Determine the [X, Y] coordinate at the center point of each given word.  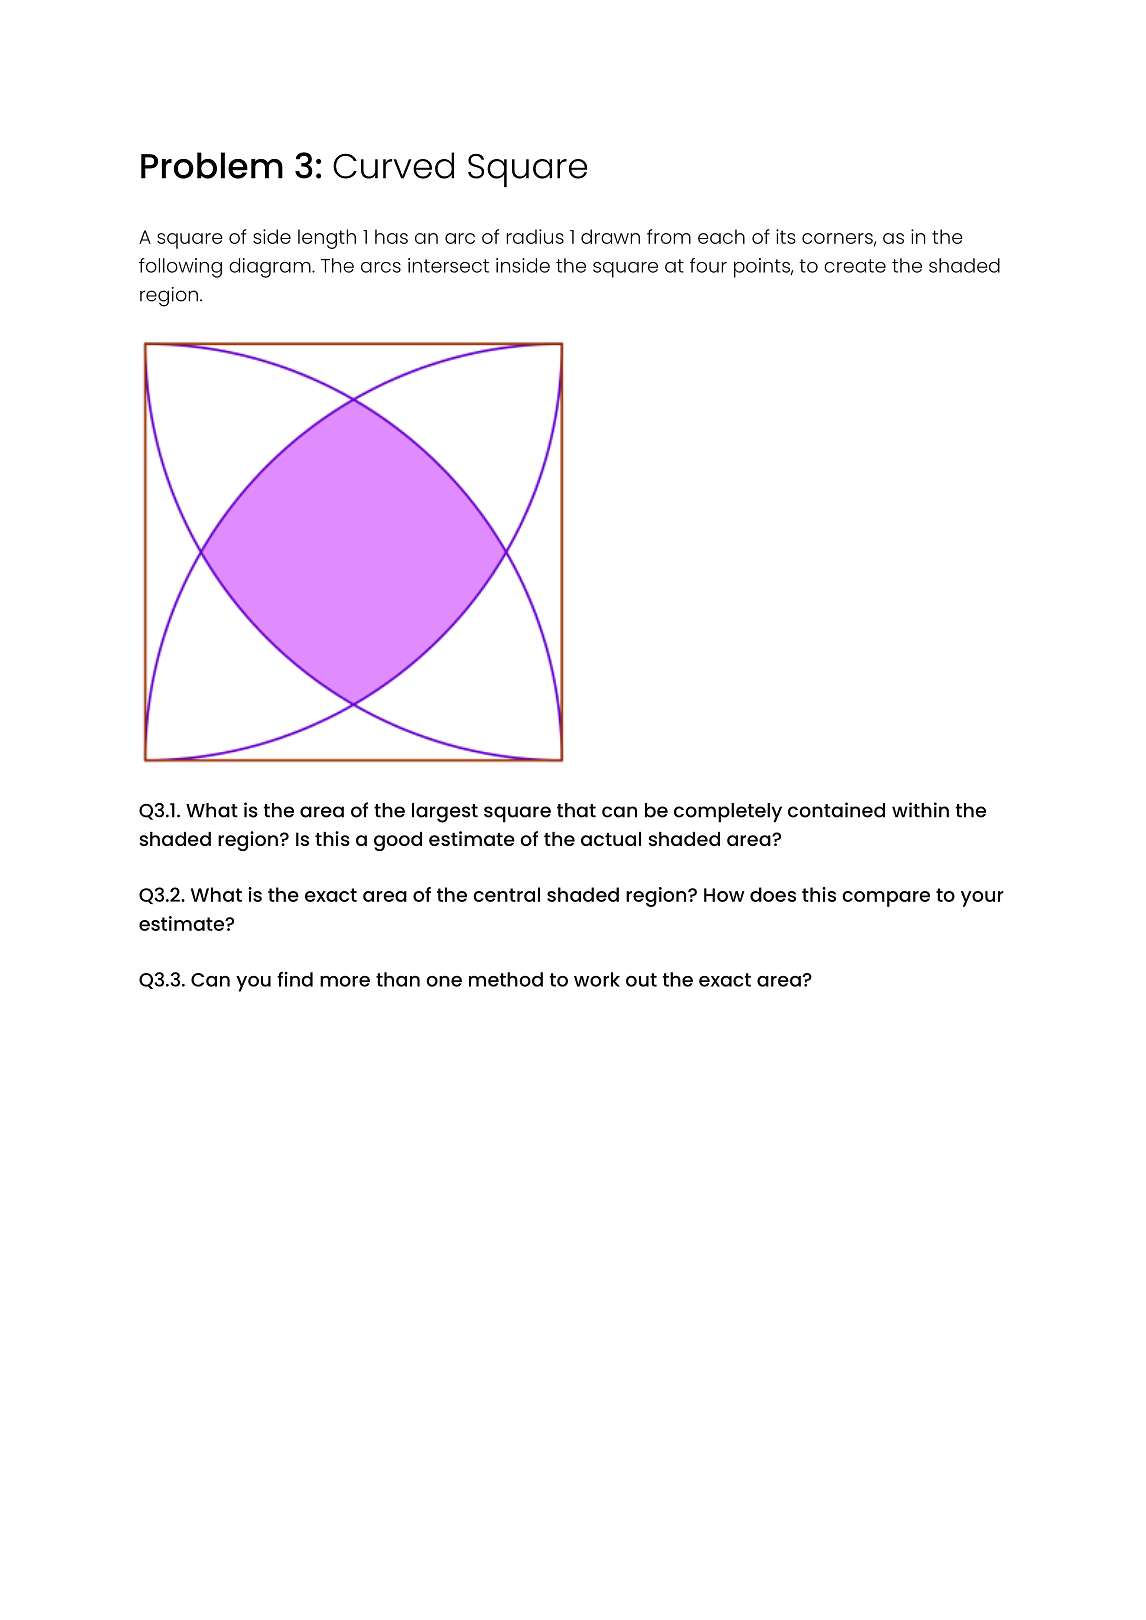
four [708, 265]
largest [445, 813]
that [576, 810]
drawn [610, 236]
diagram [271, 268]
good [398, 841]
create [855, 266]
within [920, 810]
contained [836, 810]
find [295, 979]
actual [611, 839]
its [785, 236]
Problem [212, 165]
